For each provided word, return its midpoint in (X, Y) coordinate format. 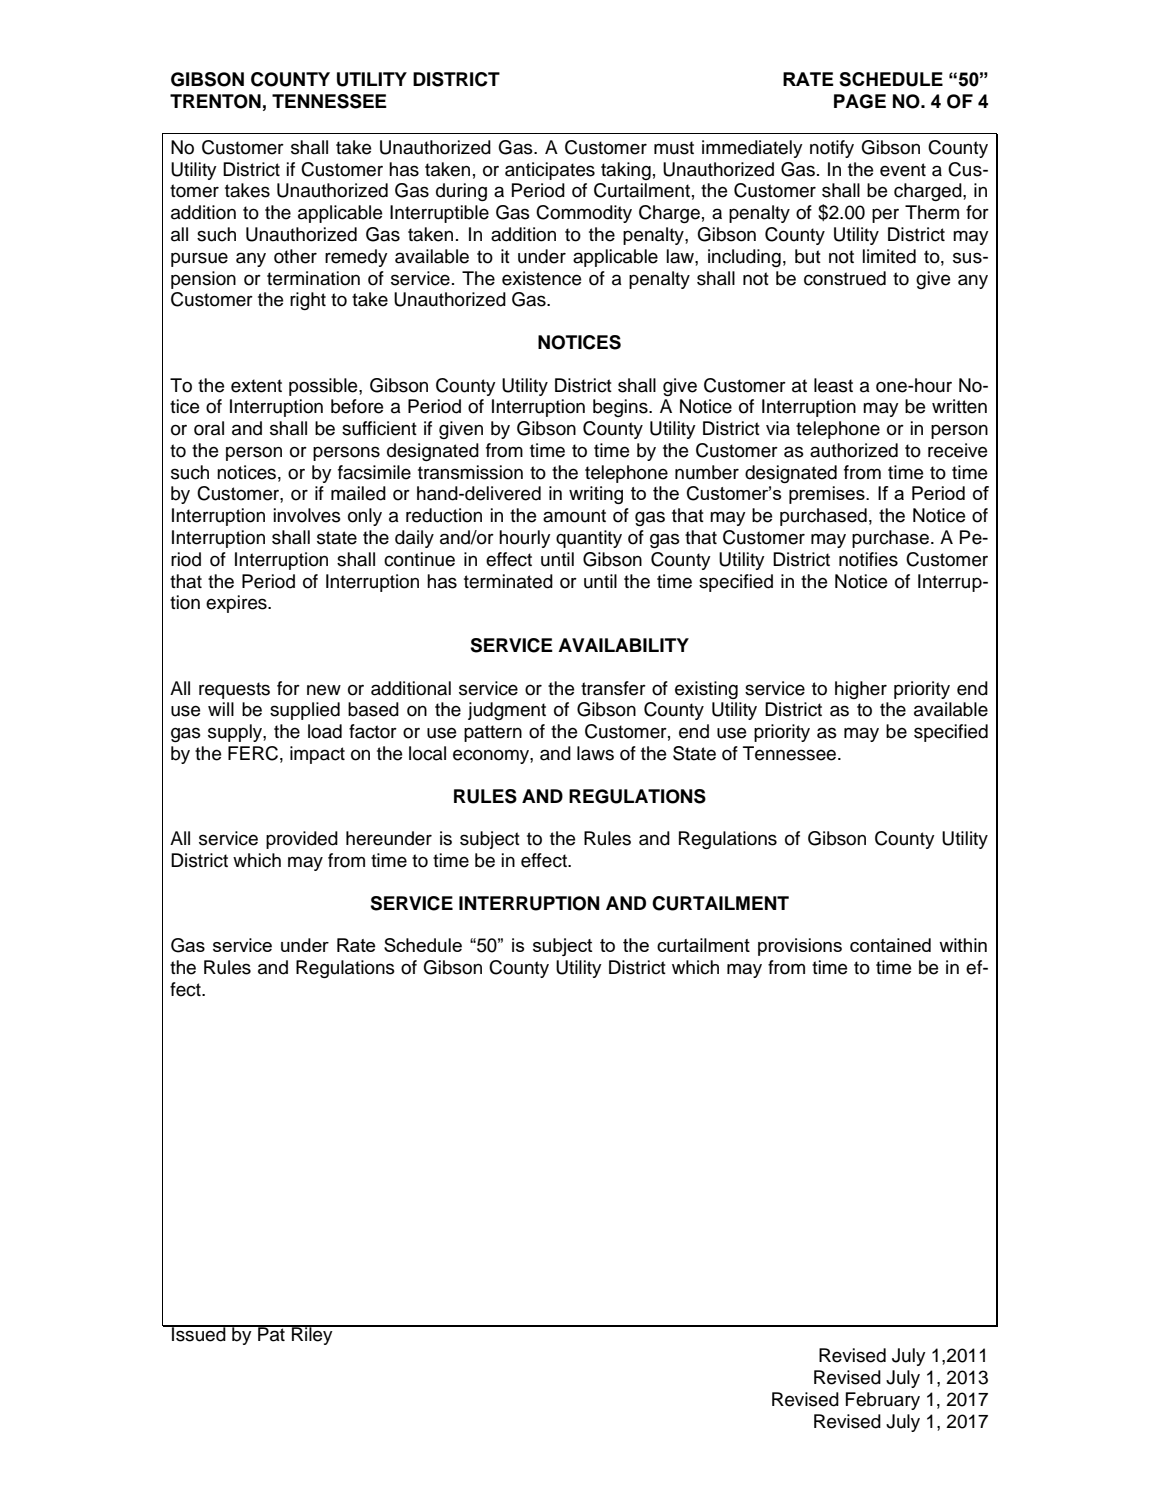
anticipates (550, 171)
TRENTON (215, 101)
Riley (312, 1335)
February (883, 1401)
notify (832, 149)
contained (890, 945)
